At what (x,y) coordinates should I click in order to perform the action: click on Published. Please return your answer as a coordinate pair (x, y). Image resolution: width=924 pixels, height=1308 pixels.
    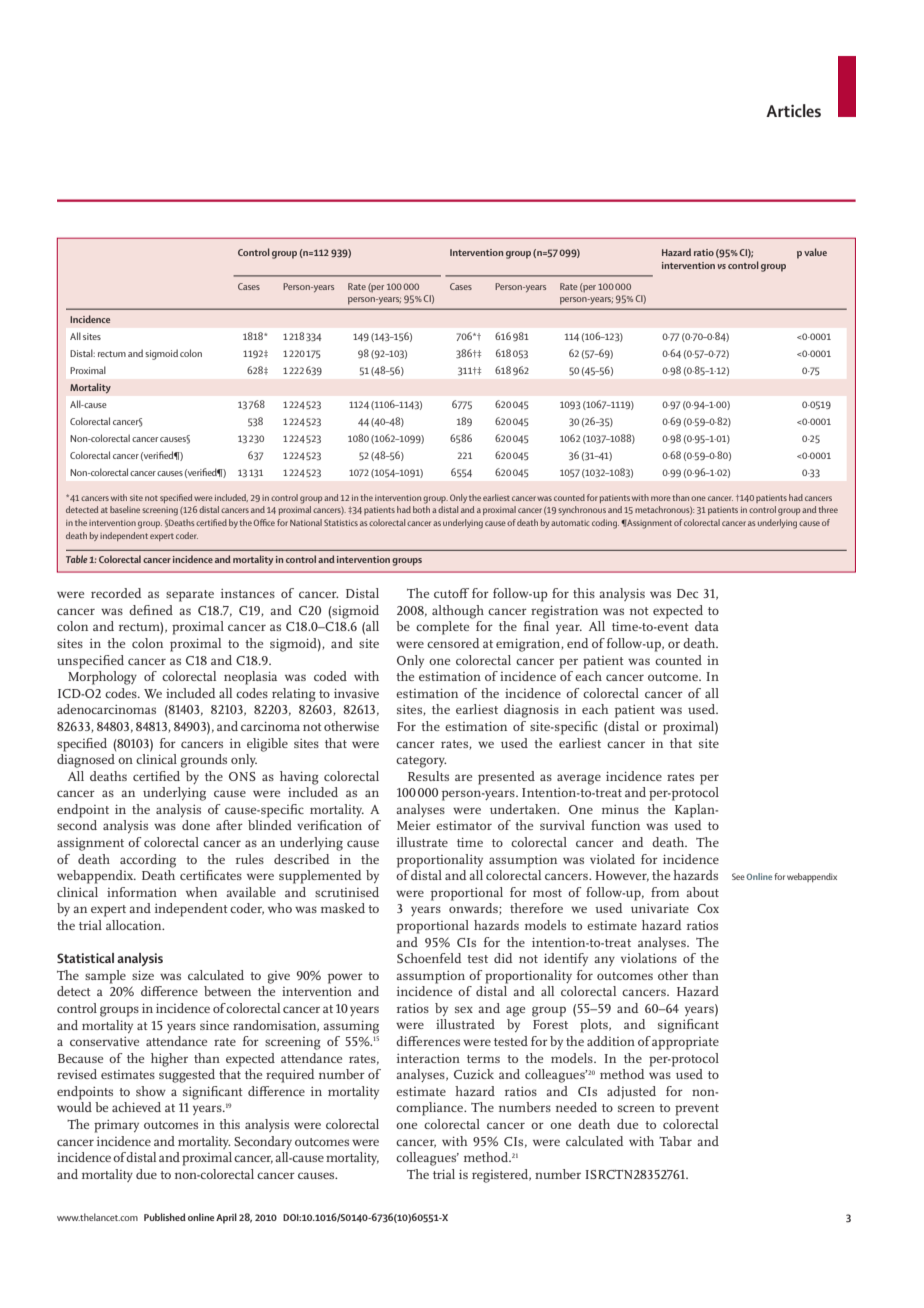
    Looking at the image, I should click on (165, 1217).
